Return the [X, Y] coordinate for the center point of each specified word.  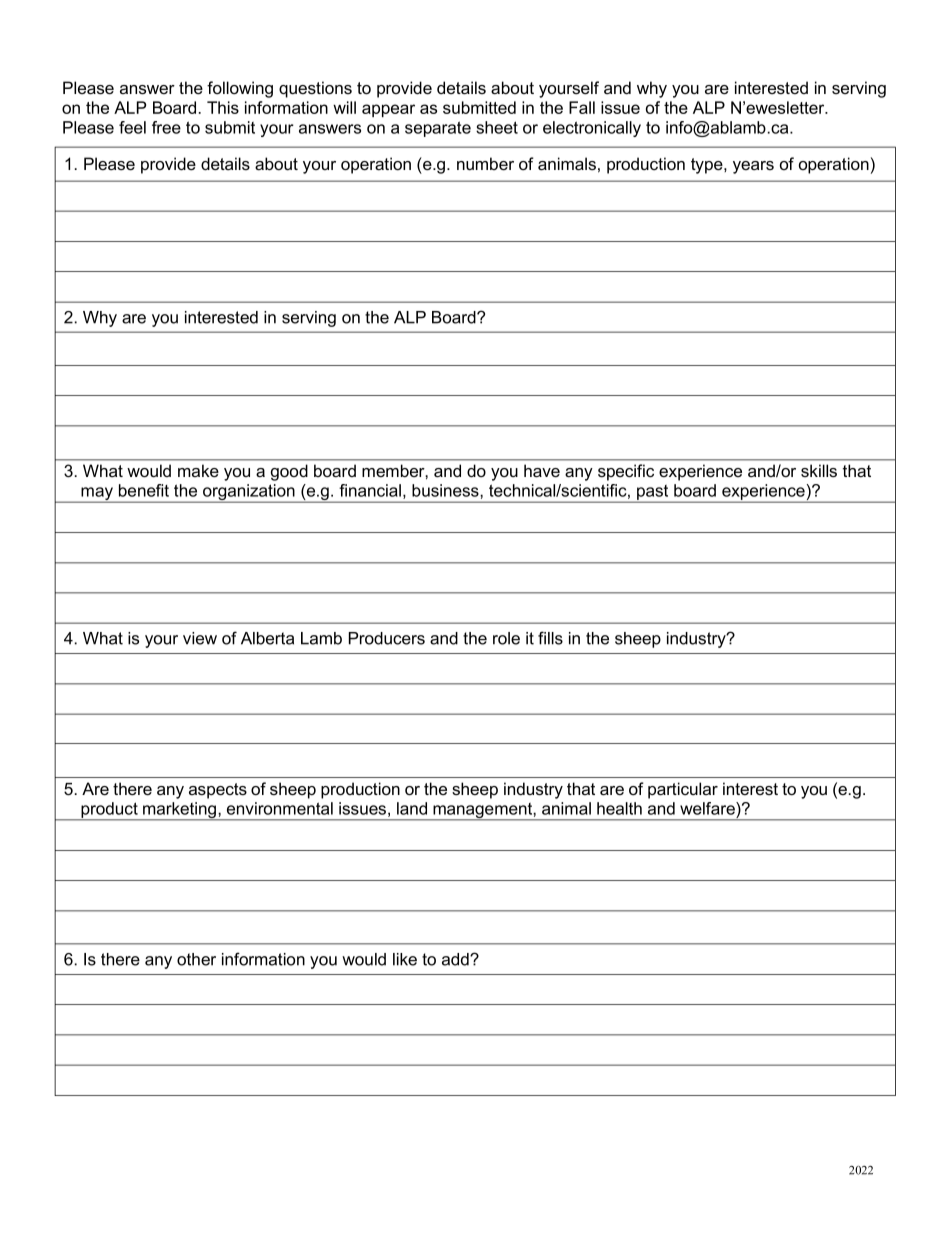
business [446, 490]
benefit [144, 490]
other [196, 959]
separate [438, 129]
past [653, 494]
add [456, 959]
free [166, 127]
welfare [708, 808]
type [708, 166]
